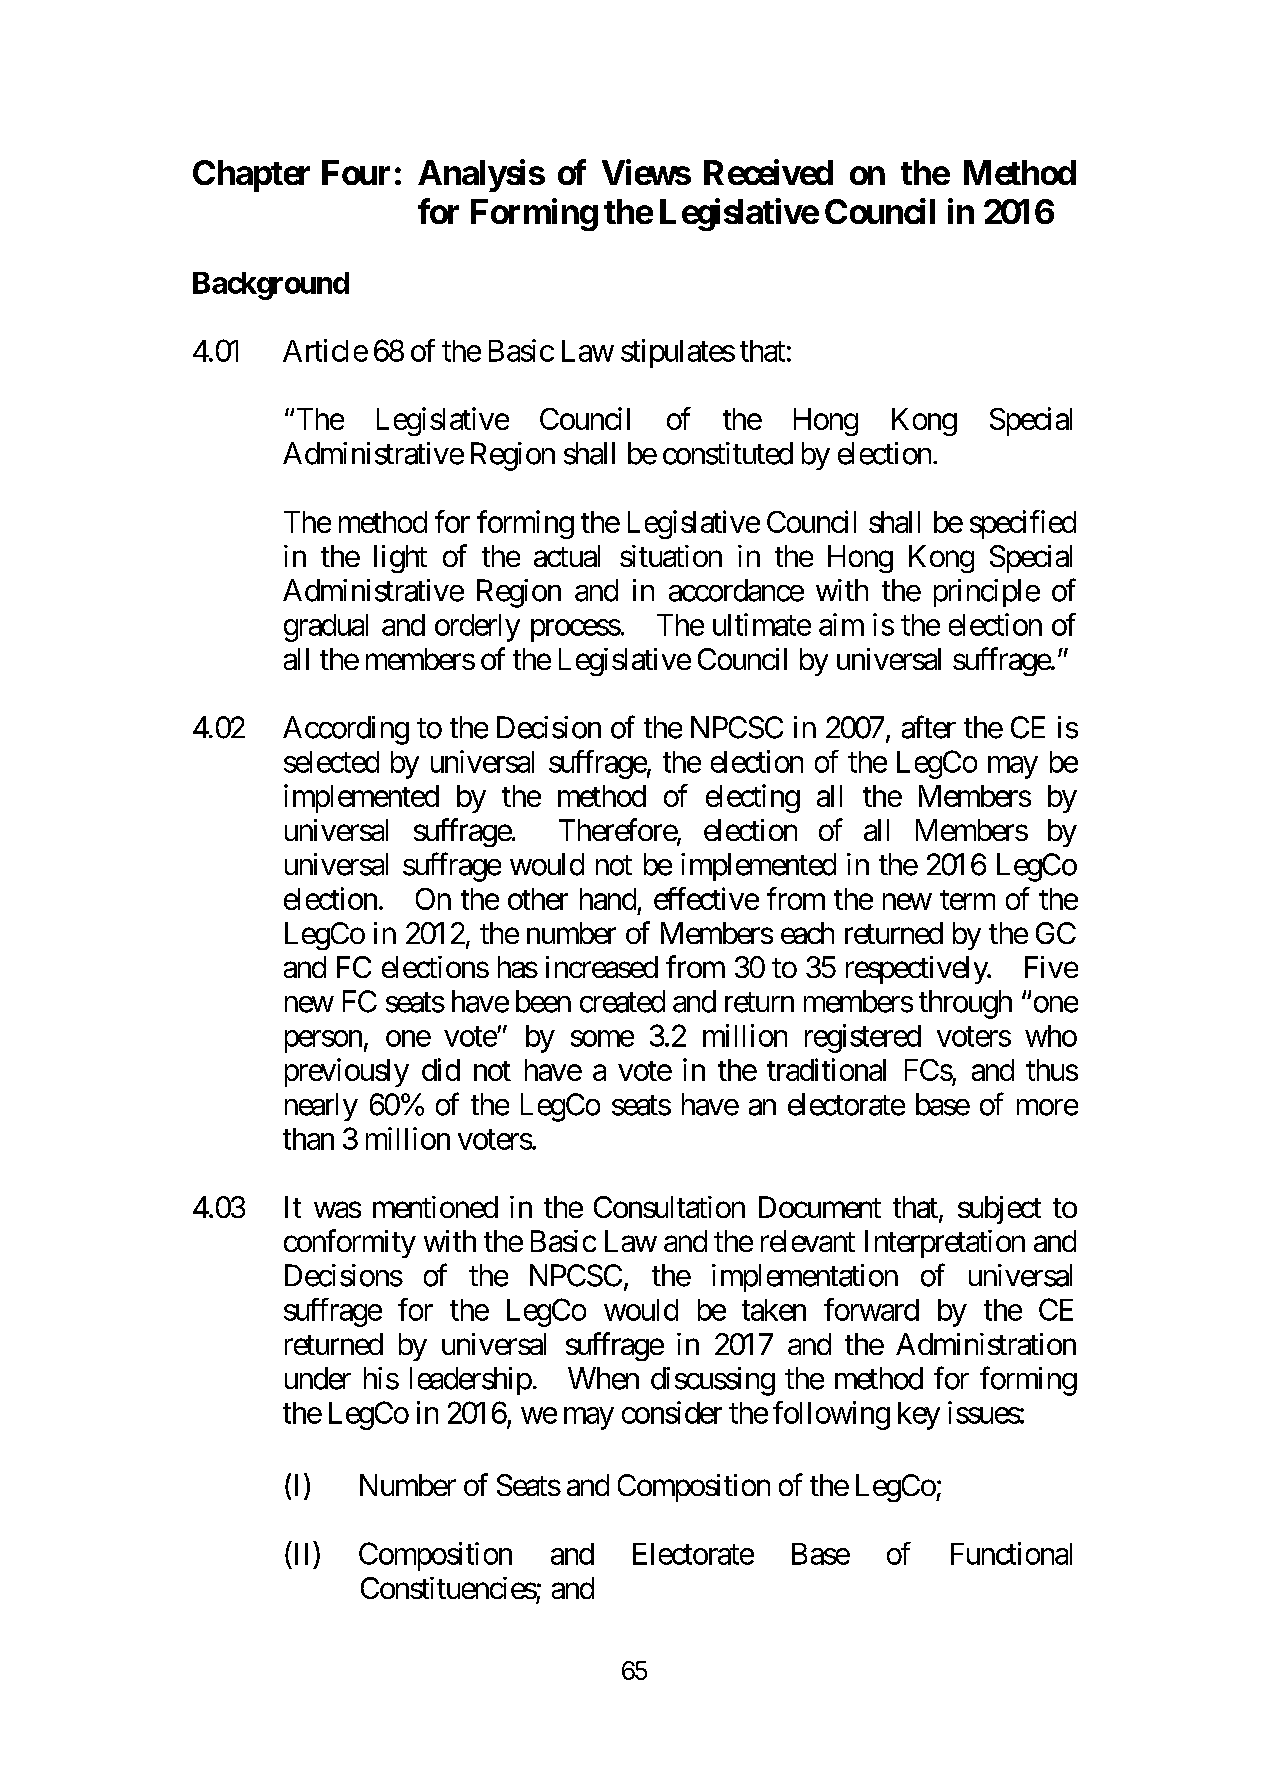 This document has width=1267, height=1792. Describe the element at coordinates (728, 453) in the document. I see `constituted` at that location.
